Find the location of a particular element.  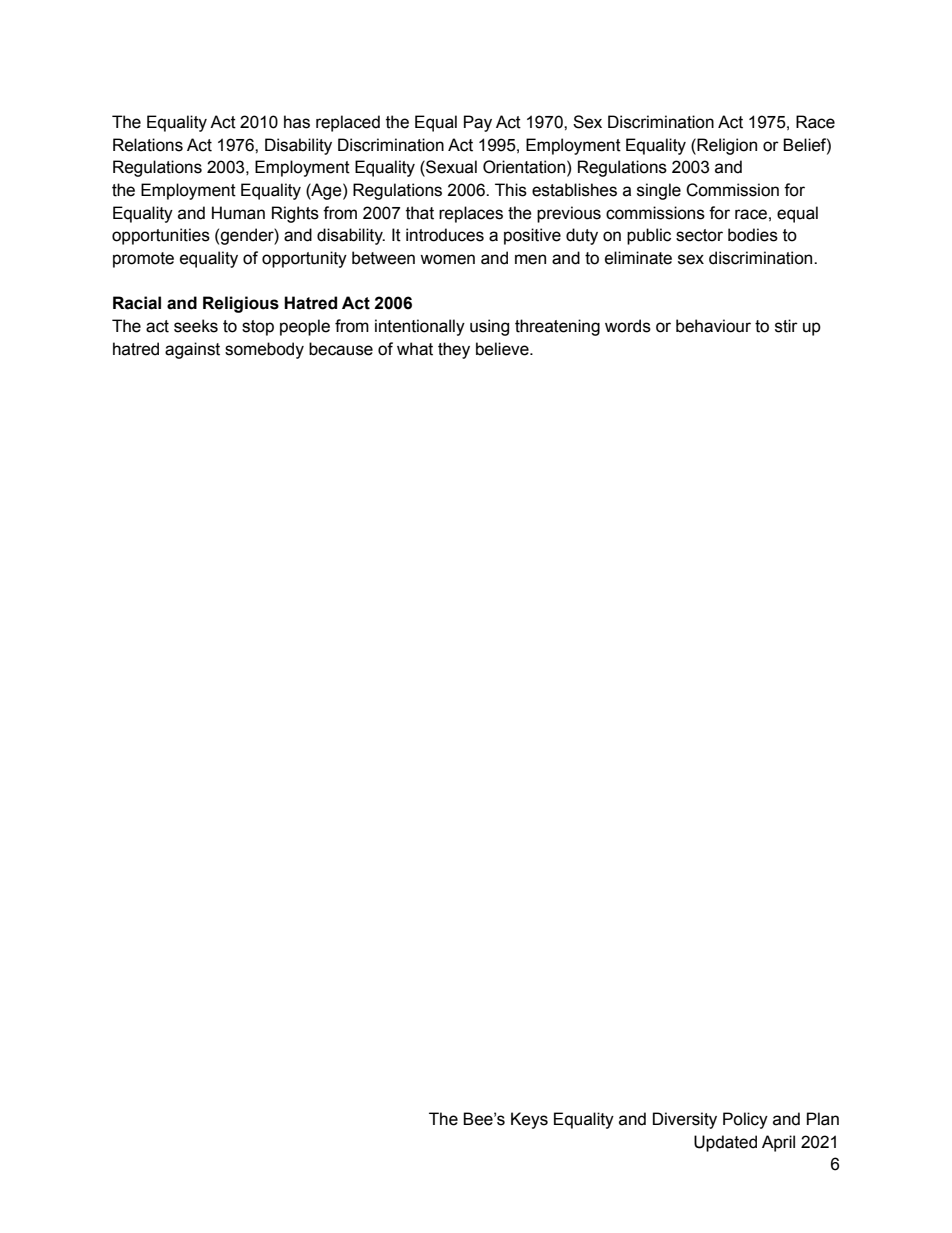

behaviour is located at coordinates (713, 326).
